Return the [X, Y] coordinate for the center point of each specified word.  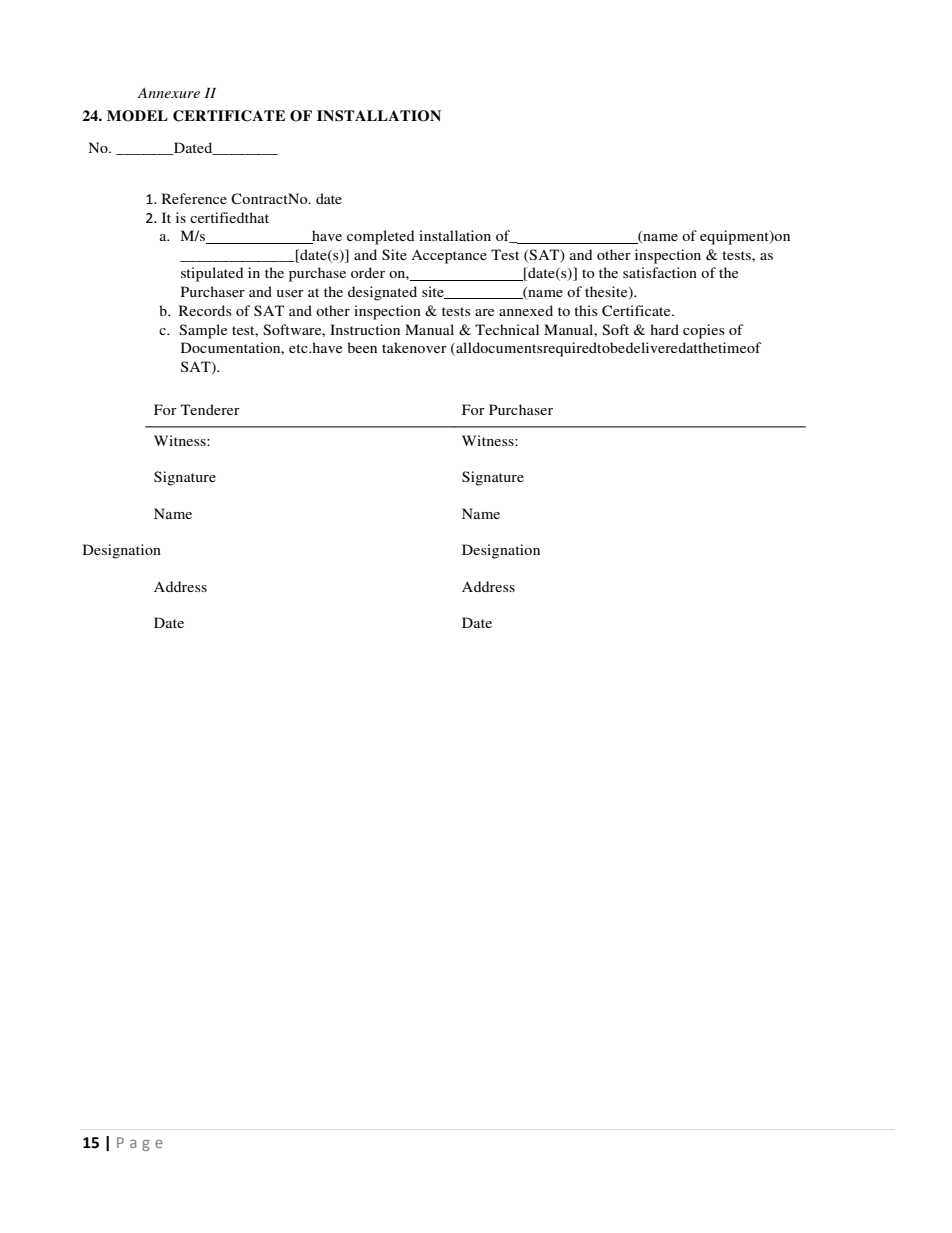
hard [664, 329]
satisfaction [660, 272]
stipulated [212, 274]
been [362, 347]
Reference [194, 198]
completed [380, 237]
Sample [203, 331]
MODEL [137, 116]
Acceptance [449, 257]
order [368, 272]
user [290, 293]
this [586, 310]
